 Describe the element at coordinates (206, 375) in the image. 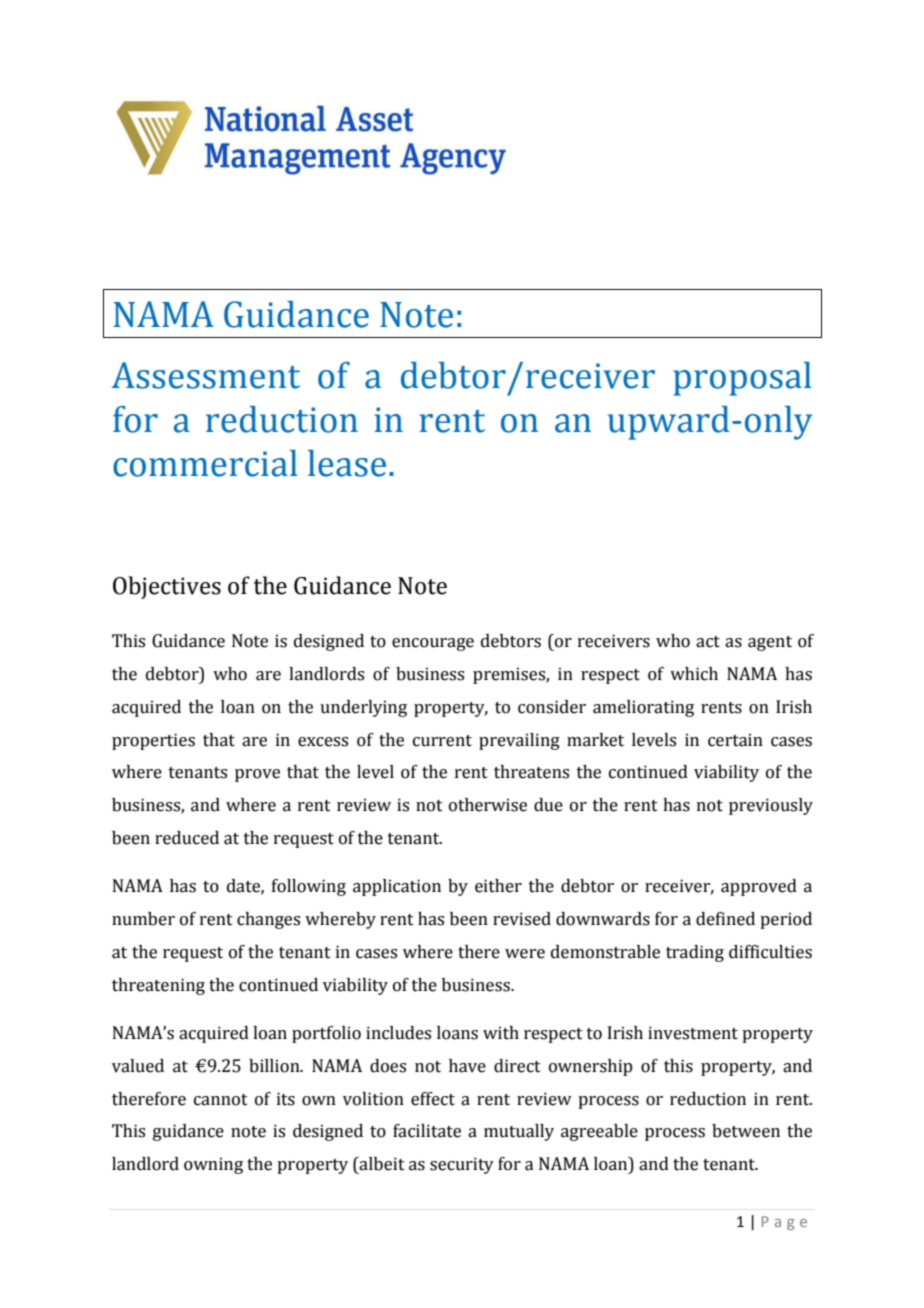

I see `Assessment` at that location.
